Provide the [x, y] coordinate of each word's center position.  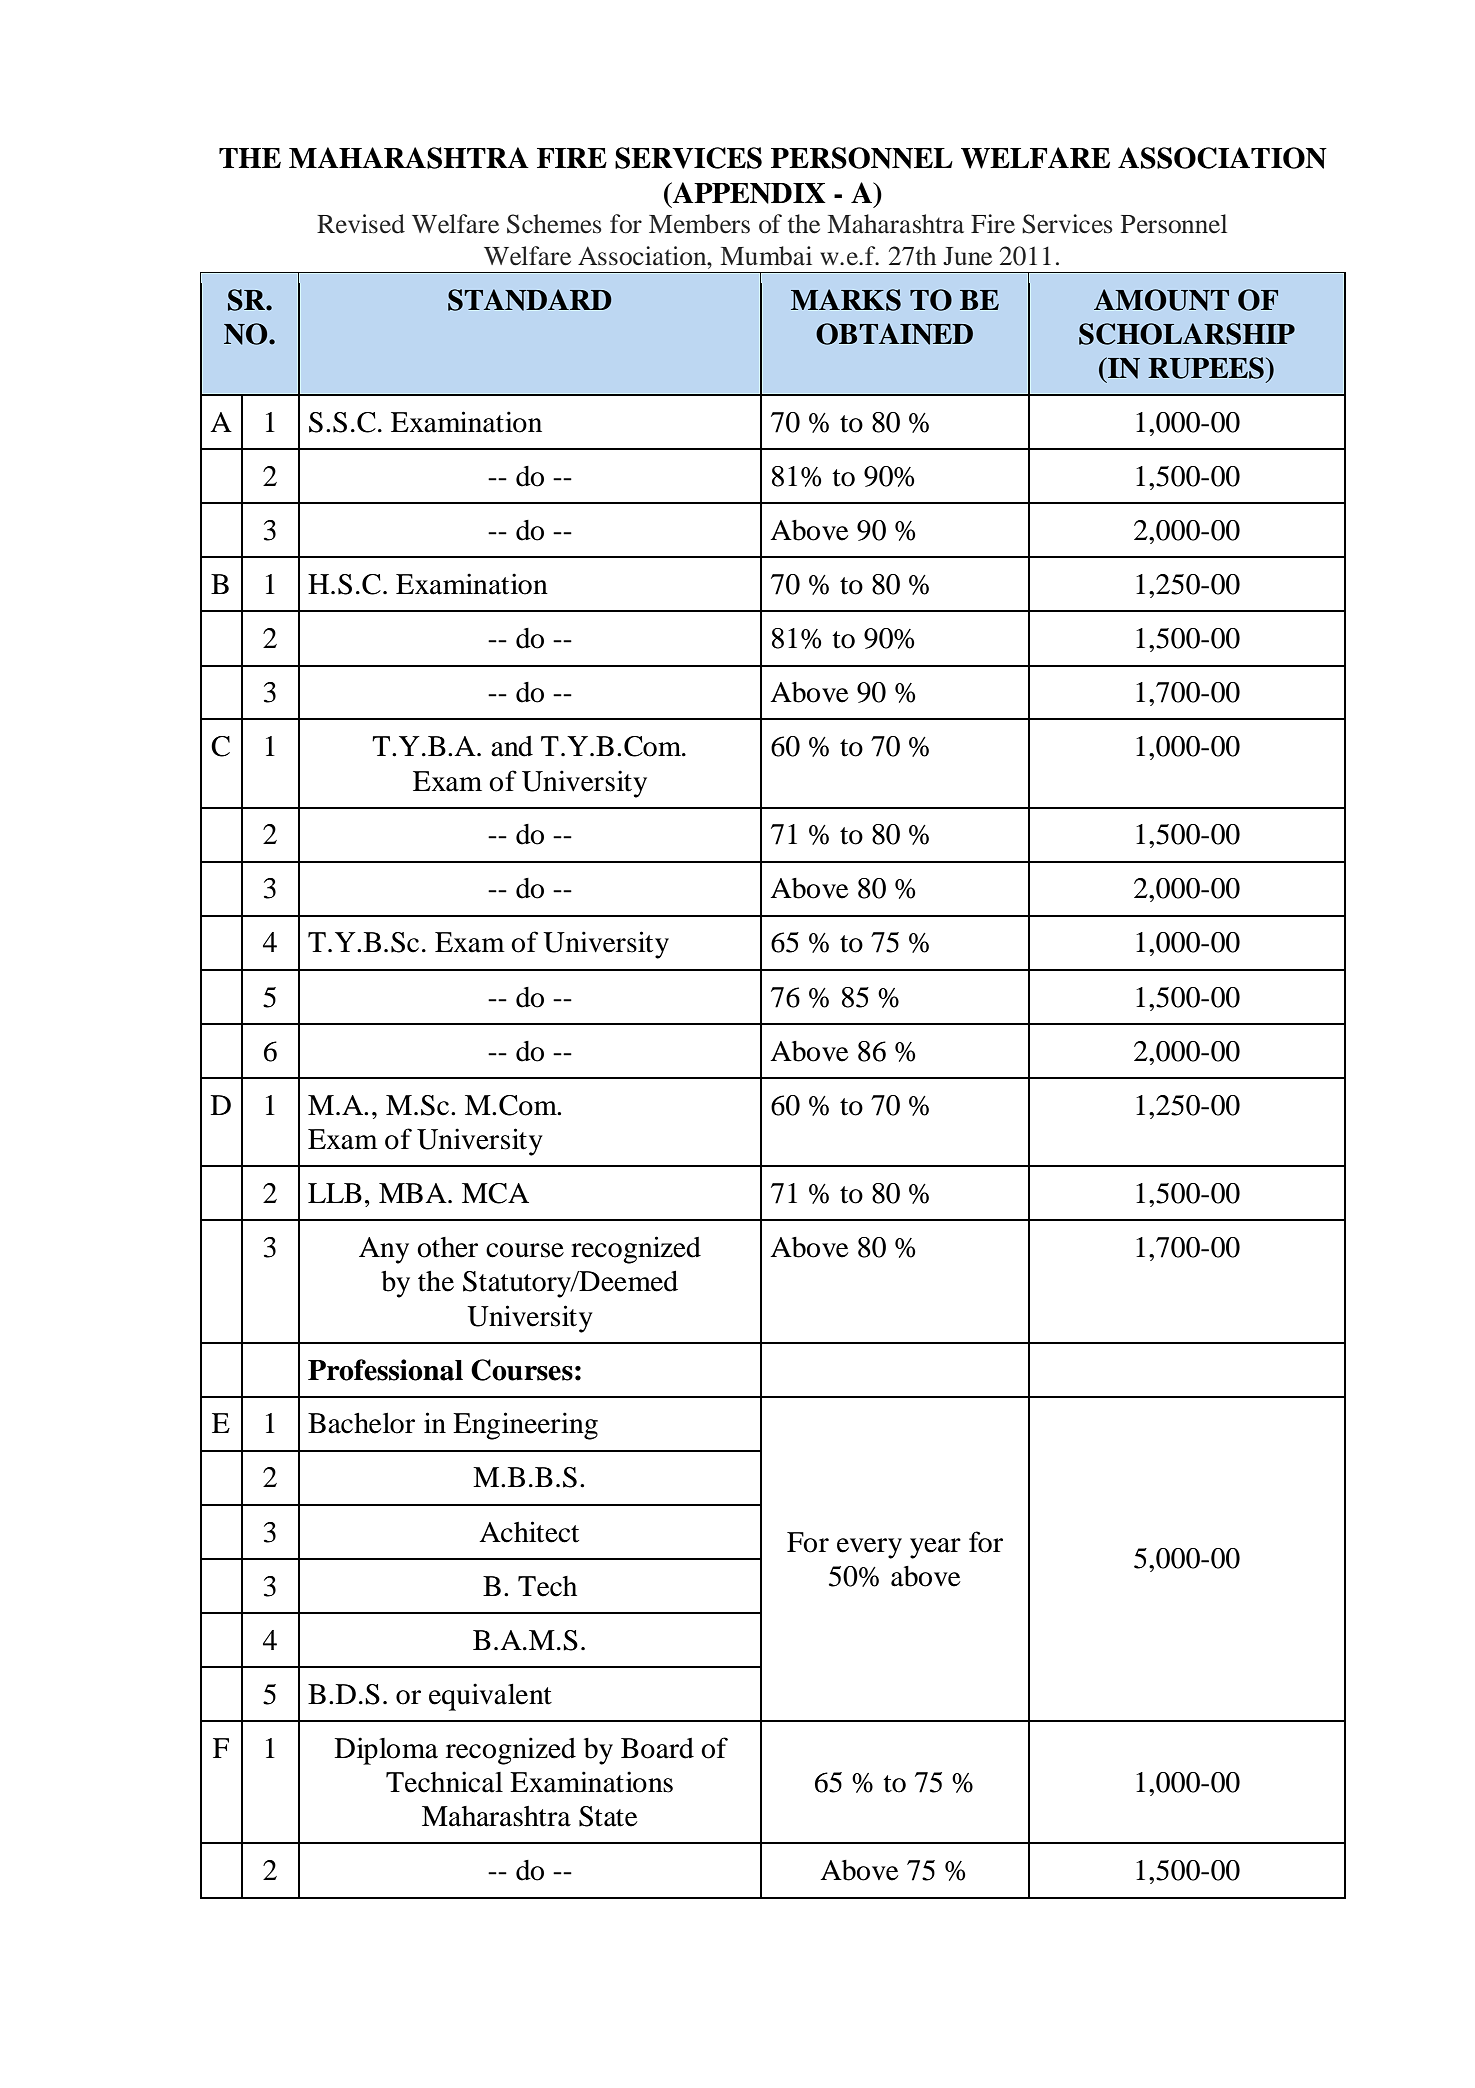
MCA [495, 1193]
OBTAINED [894, 334]
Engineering [525, 1426]
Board [657, 1748]
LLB [335, 1193]
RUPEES [1206, 368]
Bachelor [361, 1423]
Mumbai [766, 256]
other [447, 1247]
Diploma [386, 1751]
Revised [361, 224]
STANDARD [530, 300]
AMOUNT [1161, 300]
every [869, 1548]
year [935, 1548]
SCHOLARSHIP [1187, 334]
